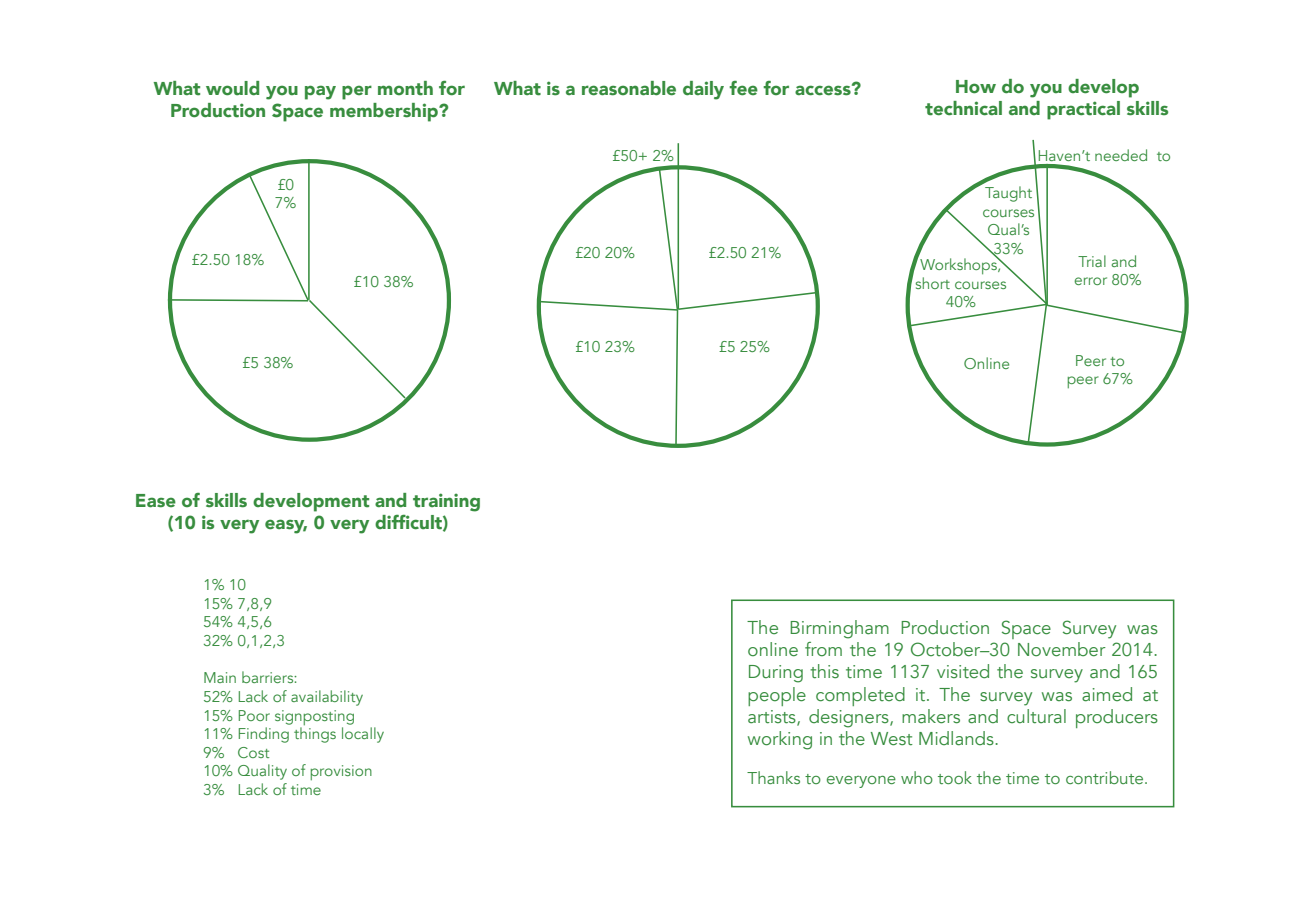 This image has height=924, width=1308. What do you see at coordinates (931, 281) in the image?
I see `short` at bounding box center [931, 281].
